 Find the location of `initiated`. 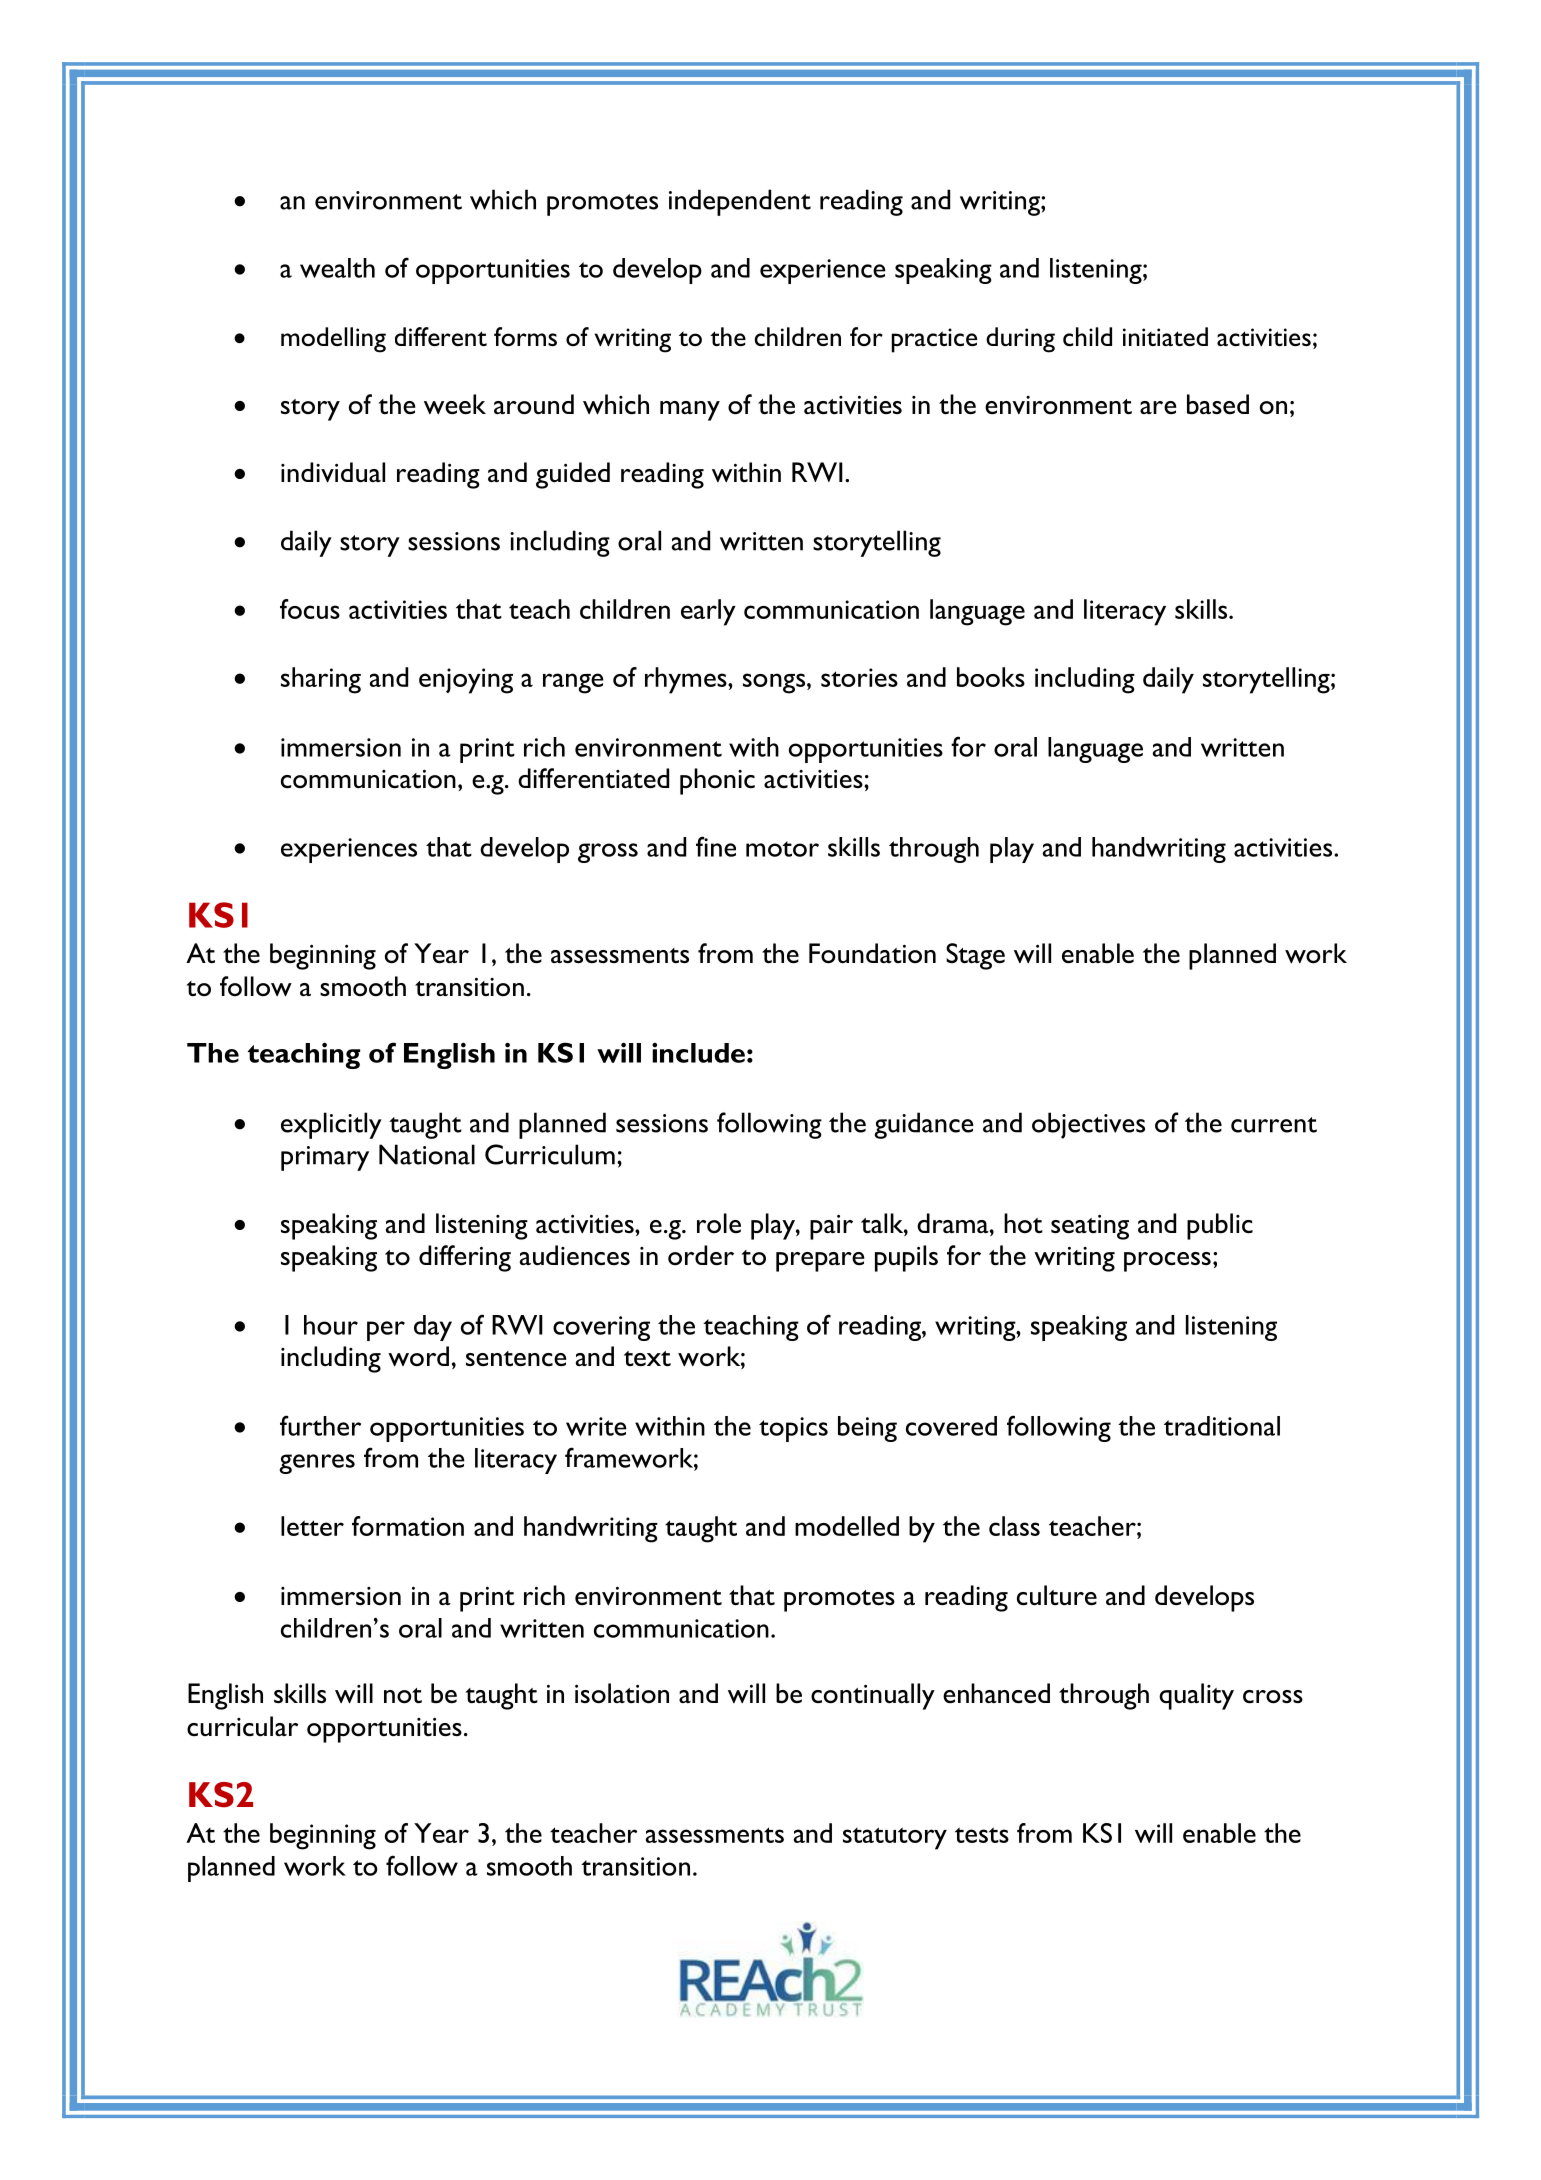

initiated is located at coordinates (1165, 336).
